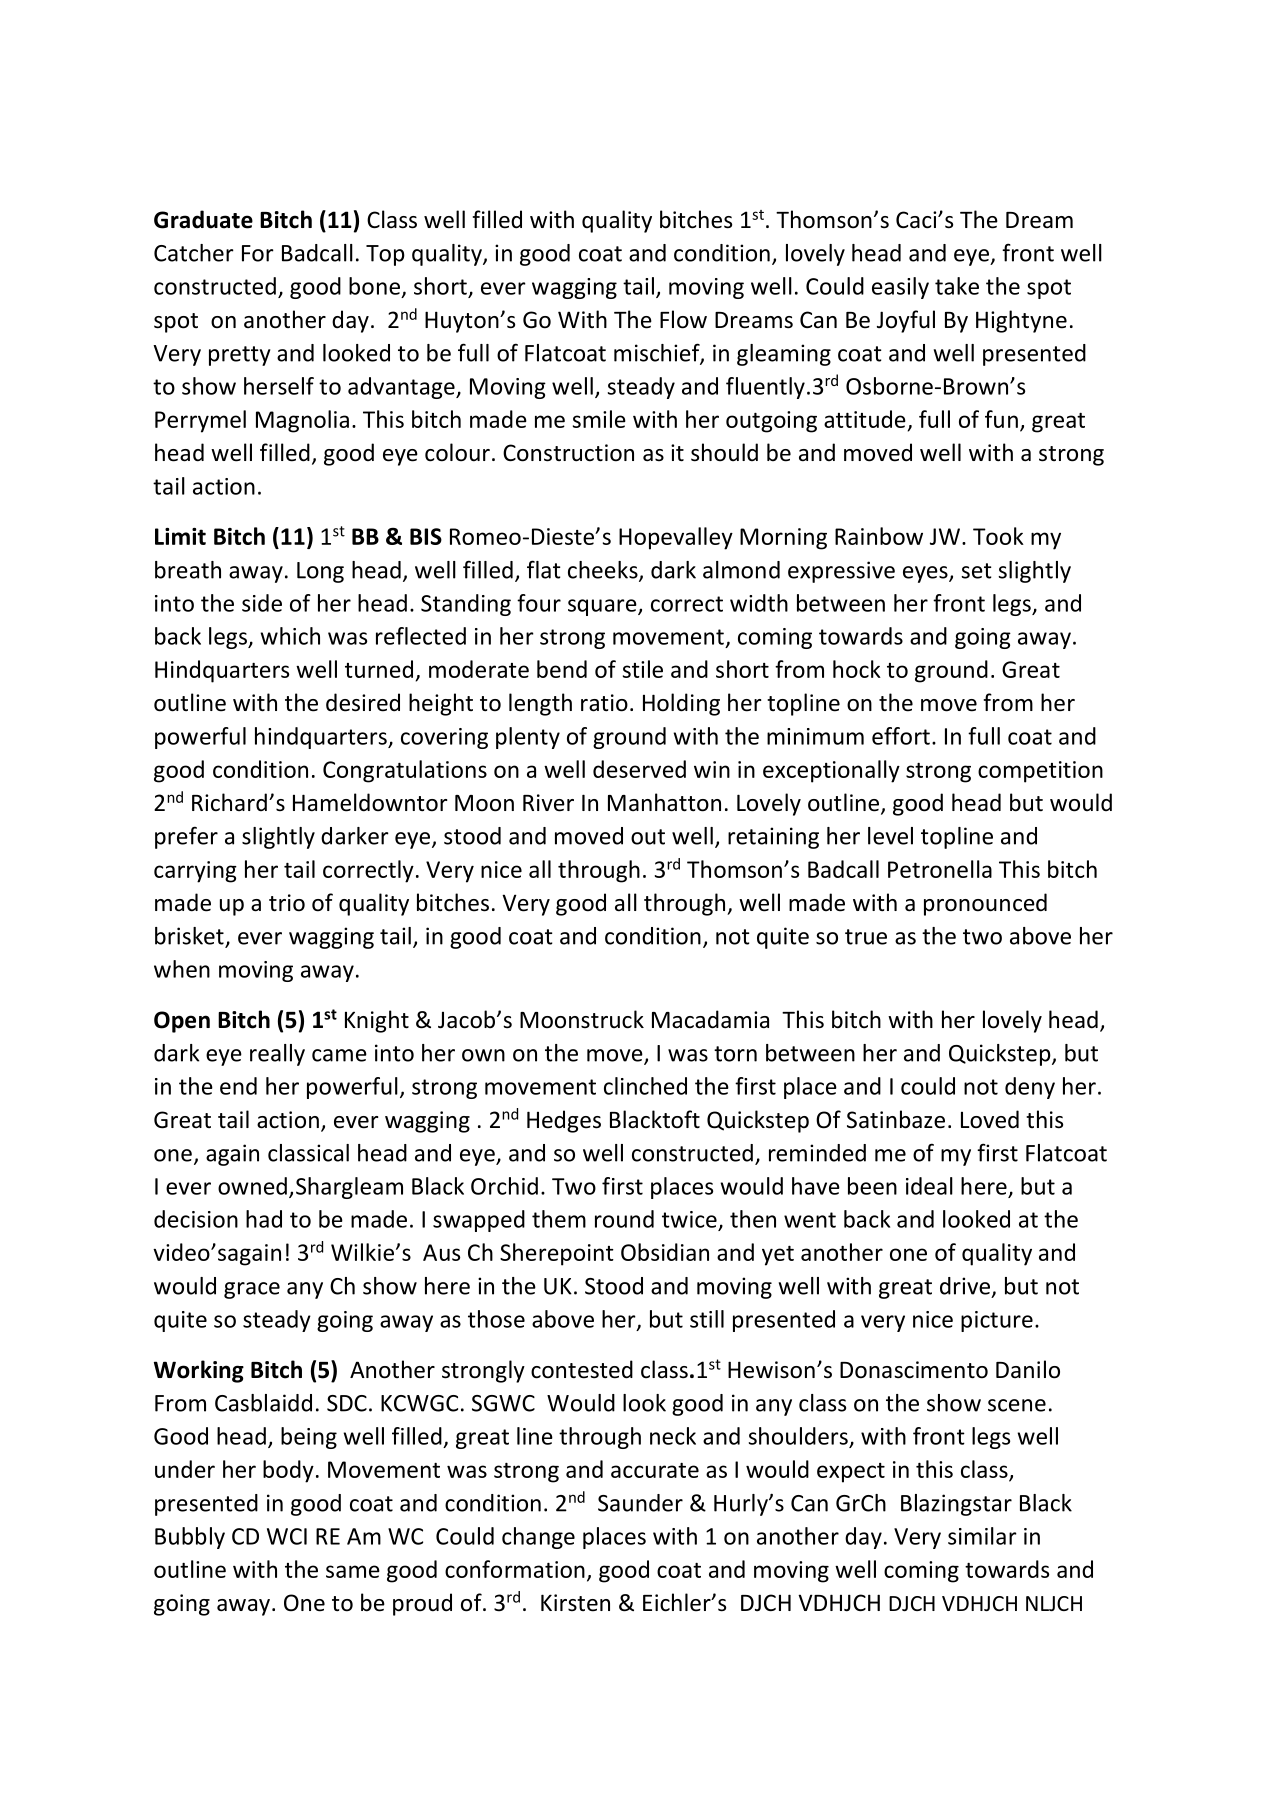 This screenshot has height=1794, width=1268. I want to click on Flow, so click(683, 319).
